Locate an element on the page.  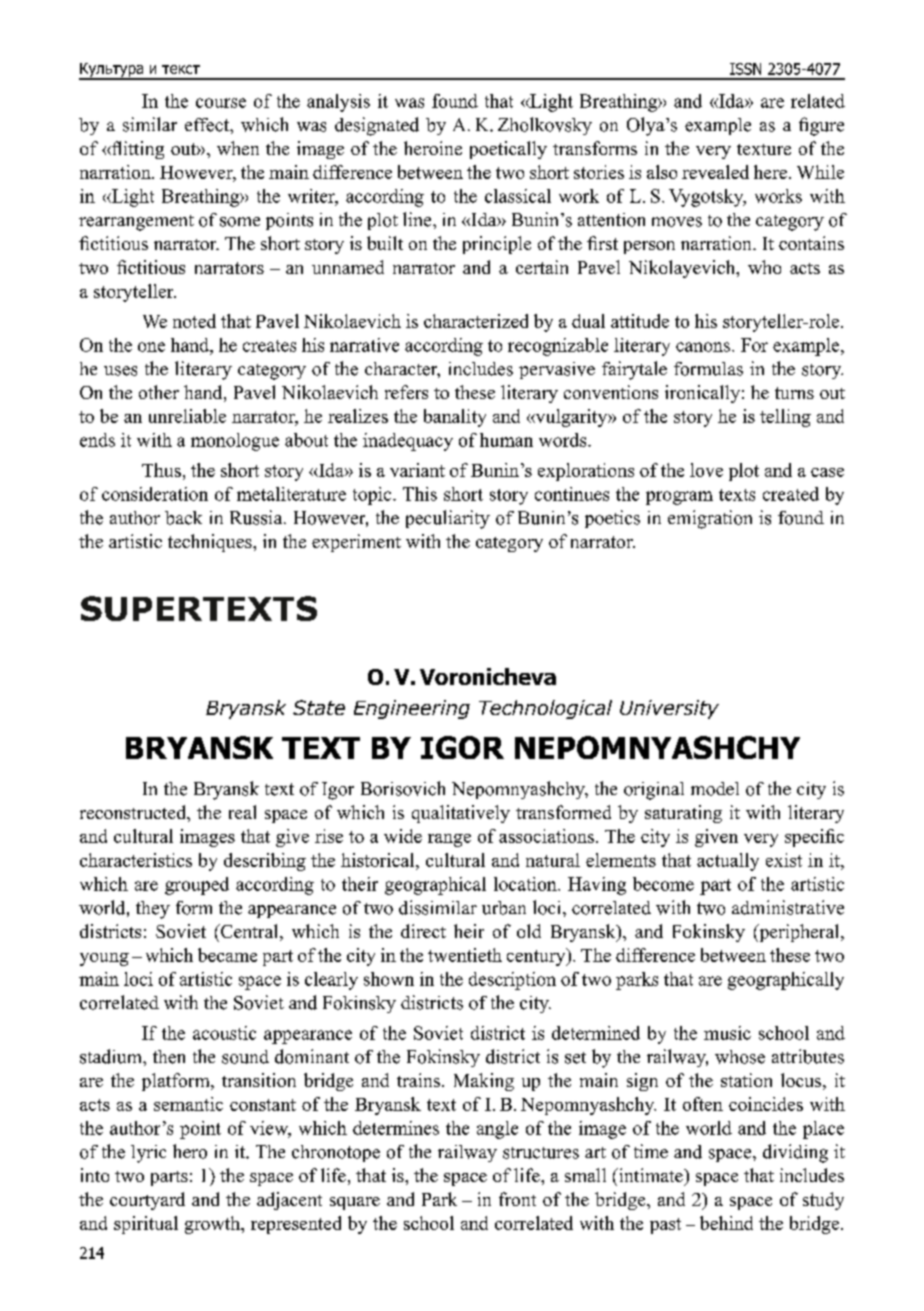
State is located at coordinates (319, 707).
